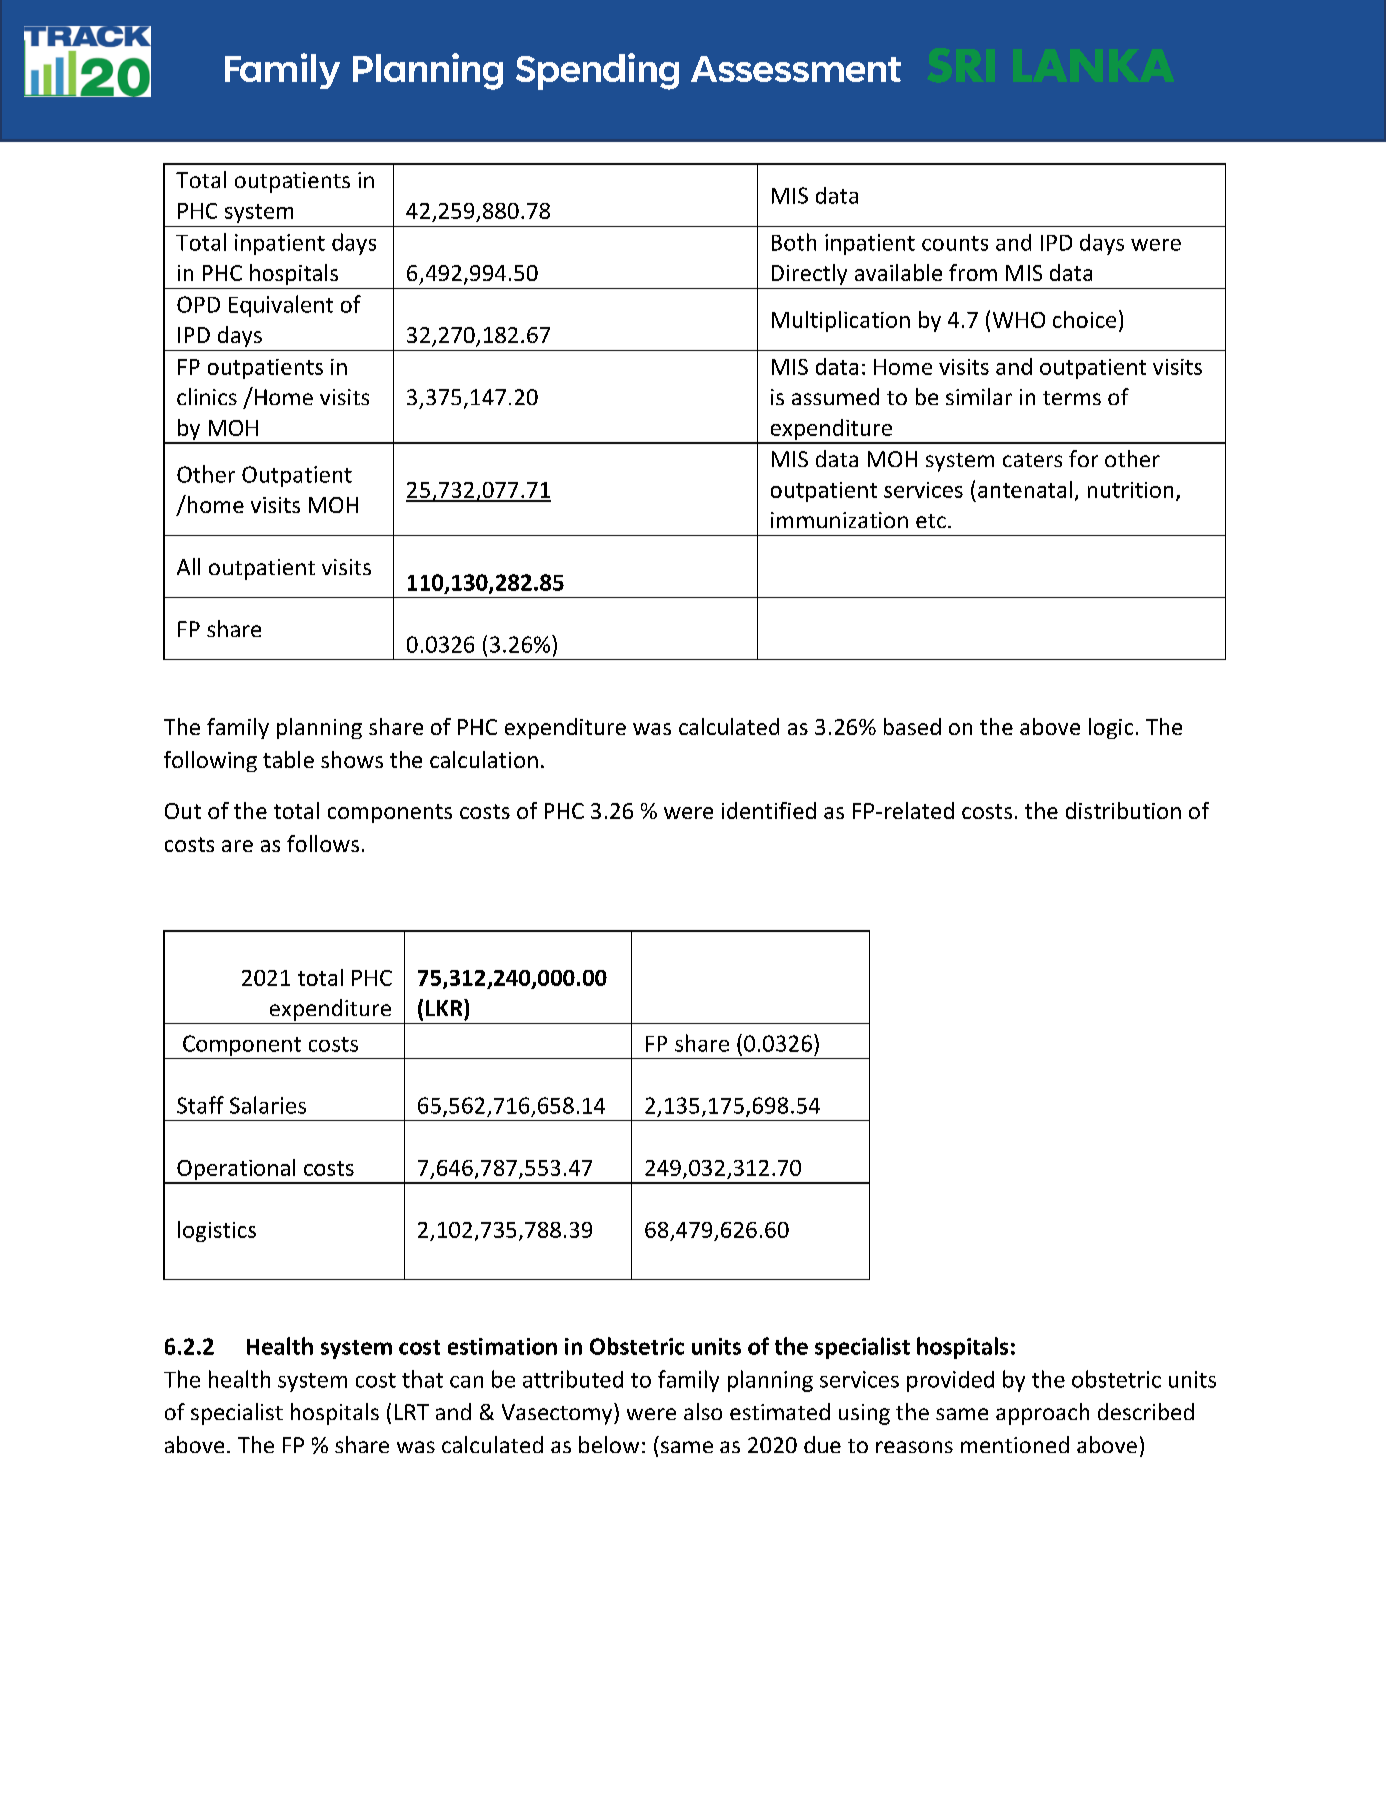 Image resolution: width=1389 pixels, height=1798 pixels. Describe the element at coordinates (288, 759) in the screenshot. I see `table` at that location.
